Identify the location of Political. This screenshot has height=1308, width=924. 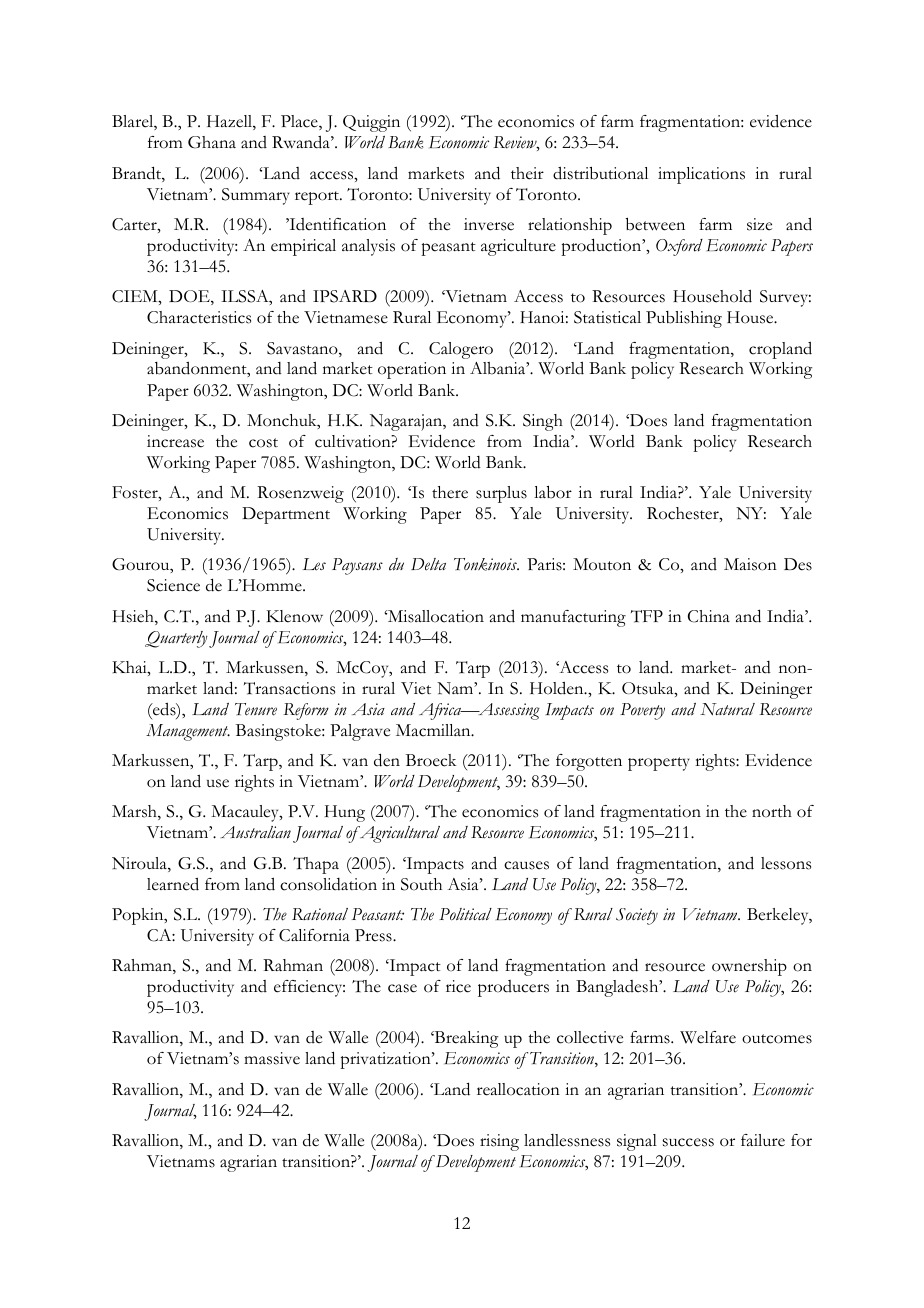
(465, 914).
